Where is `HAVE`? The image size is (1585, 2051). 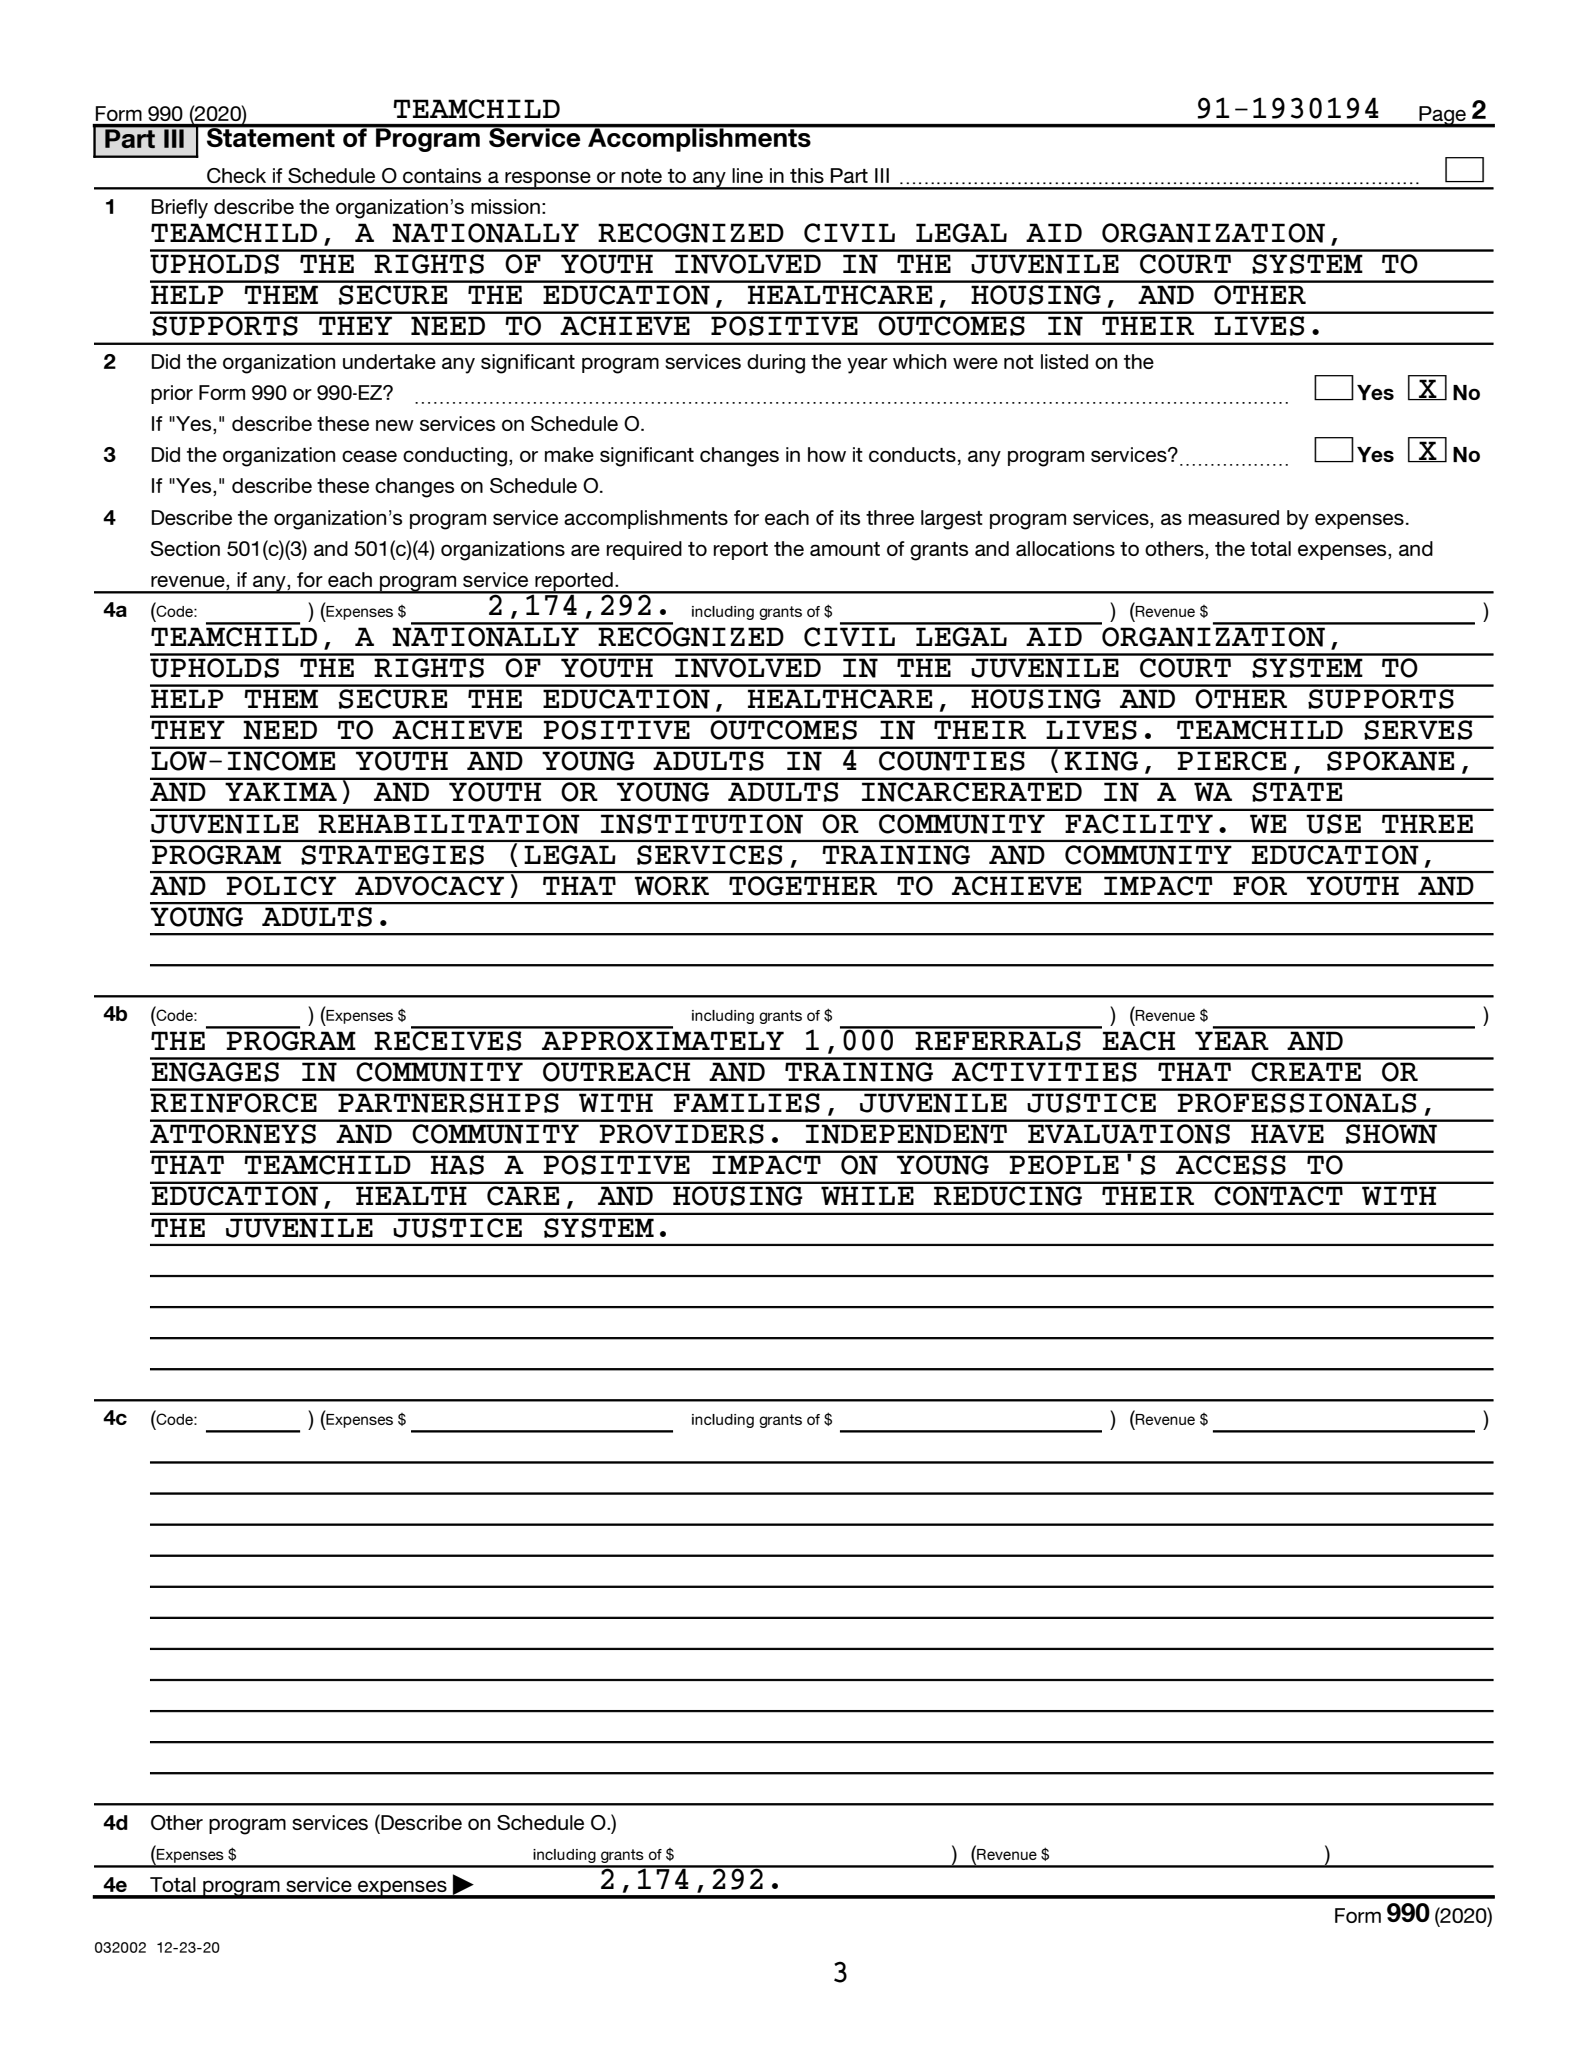 HAVE is located at coordinates (1287, 1133).
